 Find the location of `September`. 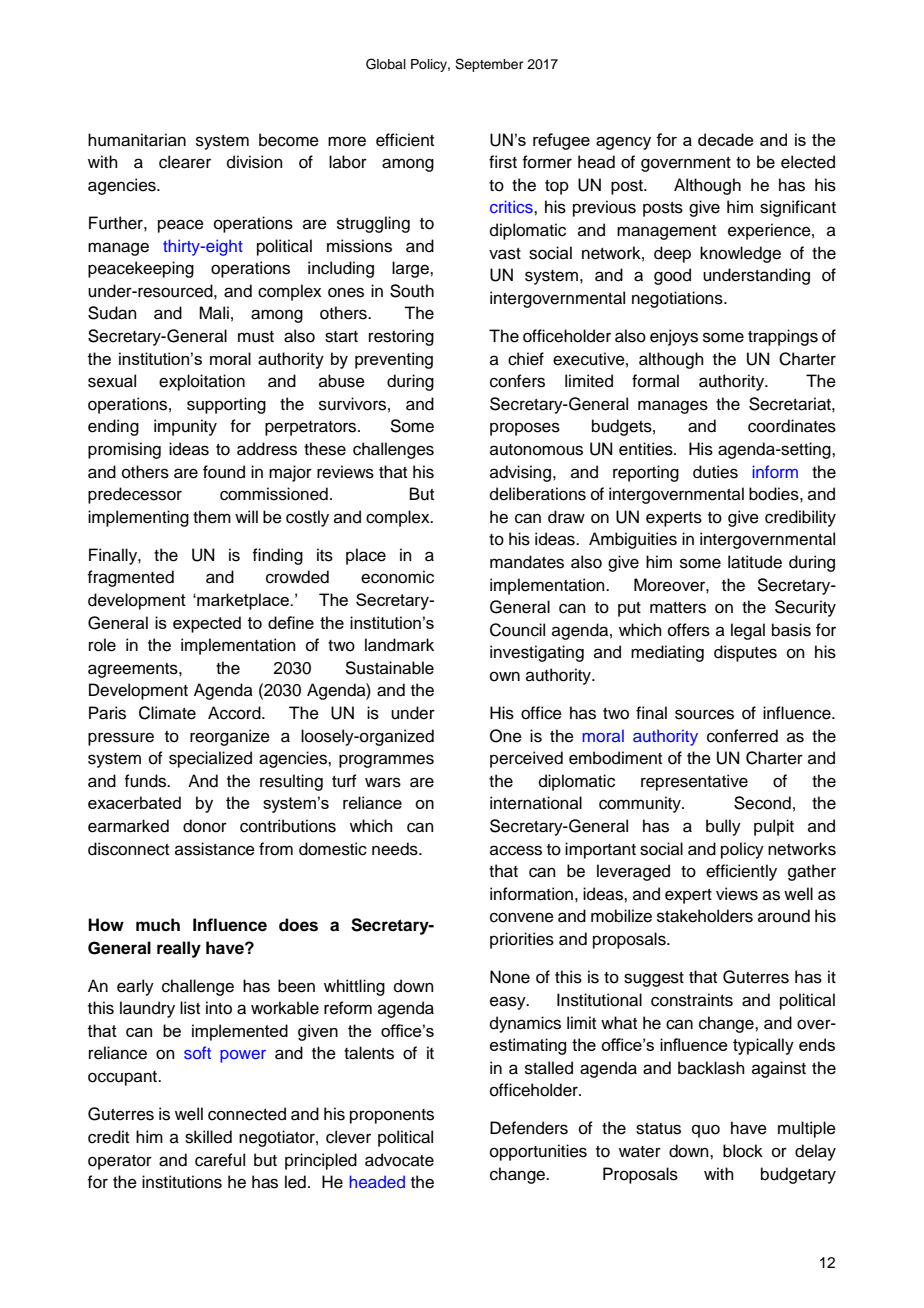

September is located at coordinates (489, 65).
